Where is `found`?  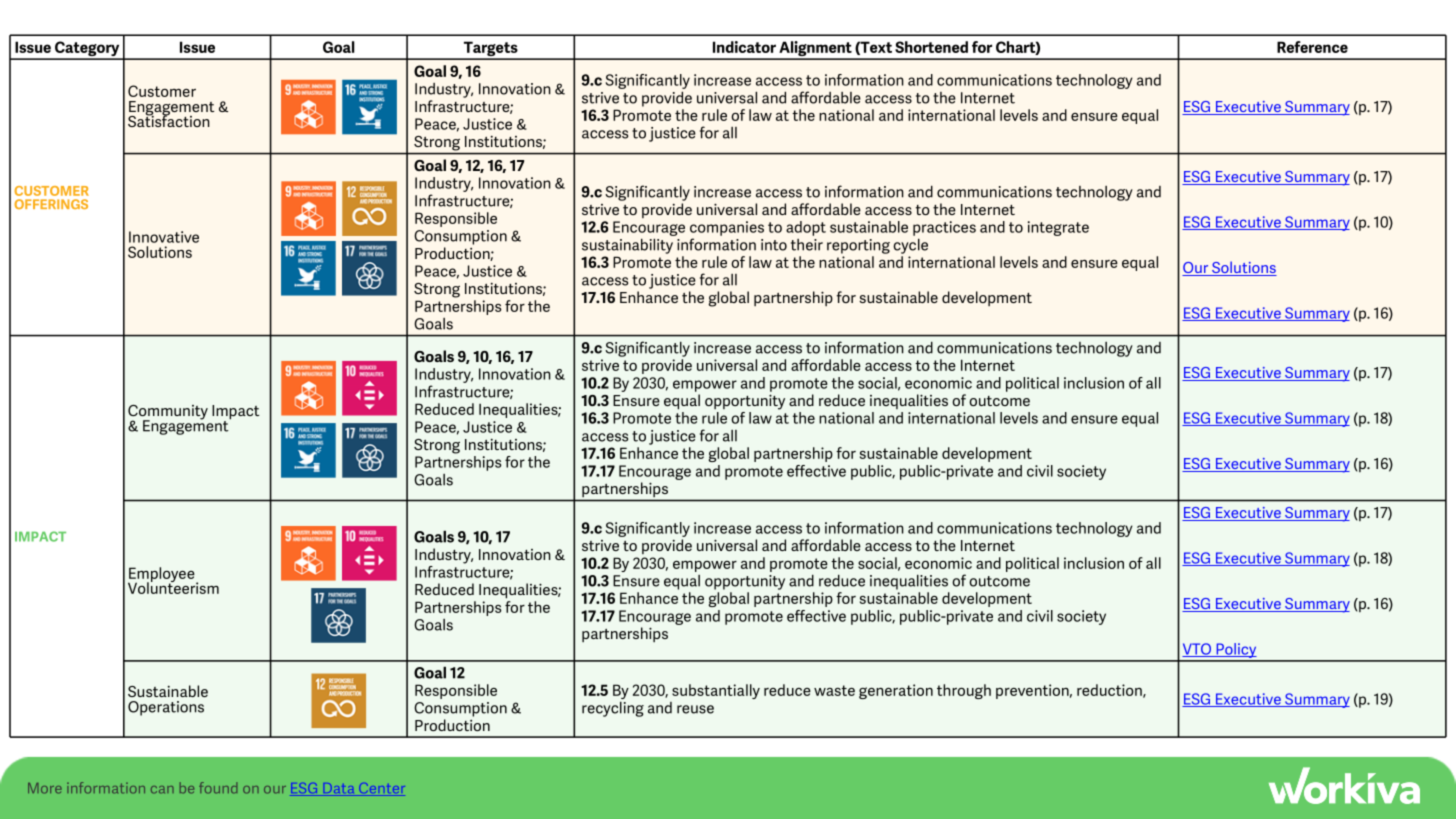
found is located at coordinates (218, 788).
